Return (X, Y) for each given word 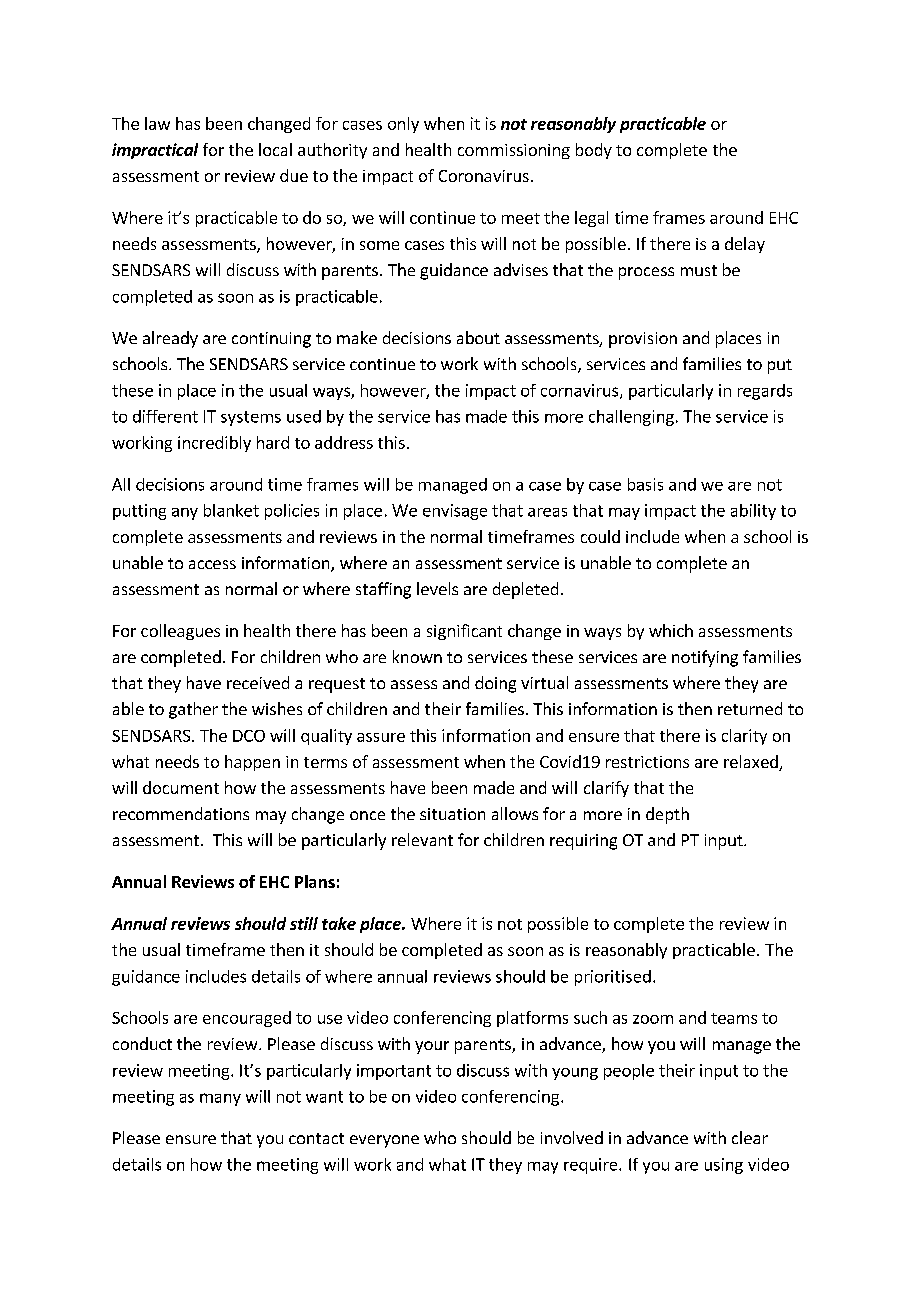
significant (464, 632)
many (220, 1099)
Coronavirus (484, 176)
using (724, 1166)
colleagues (180, 632)
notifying (705, 658)
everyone (384, 1141)
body (594, 151)
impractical (155, 151)
